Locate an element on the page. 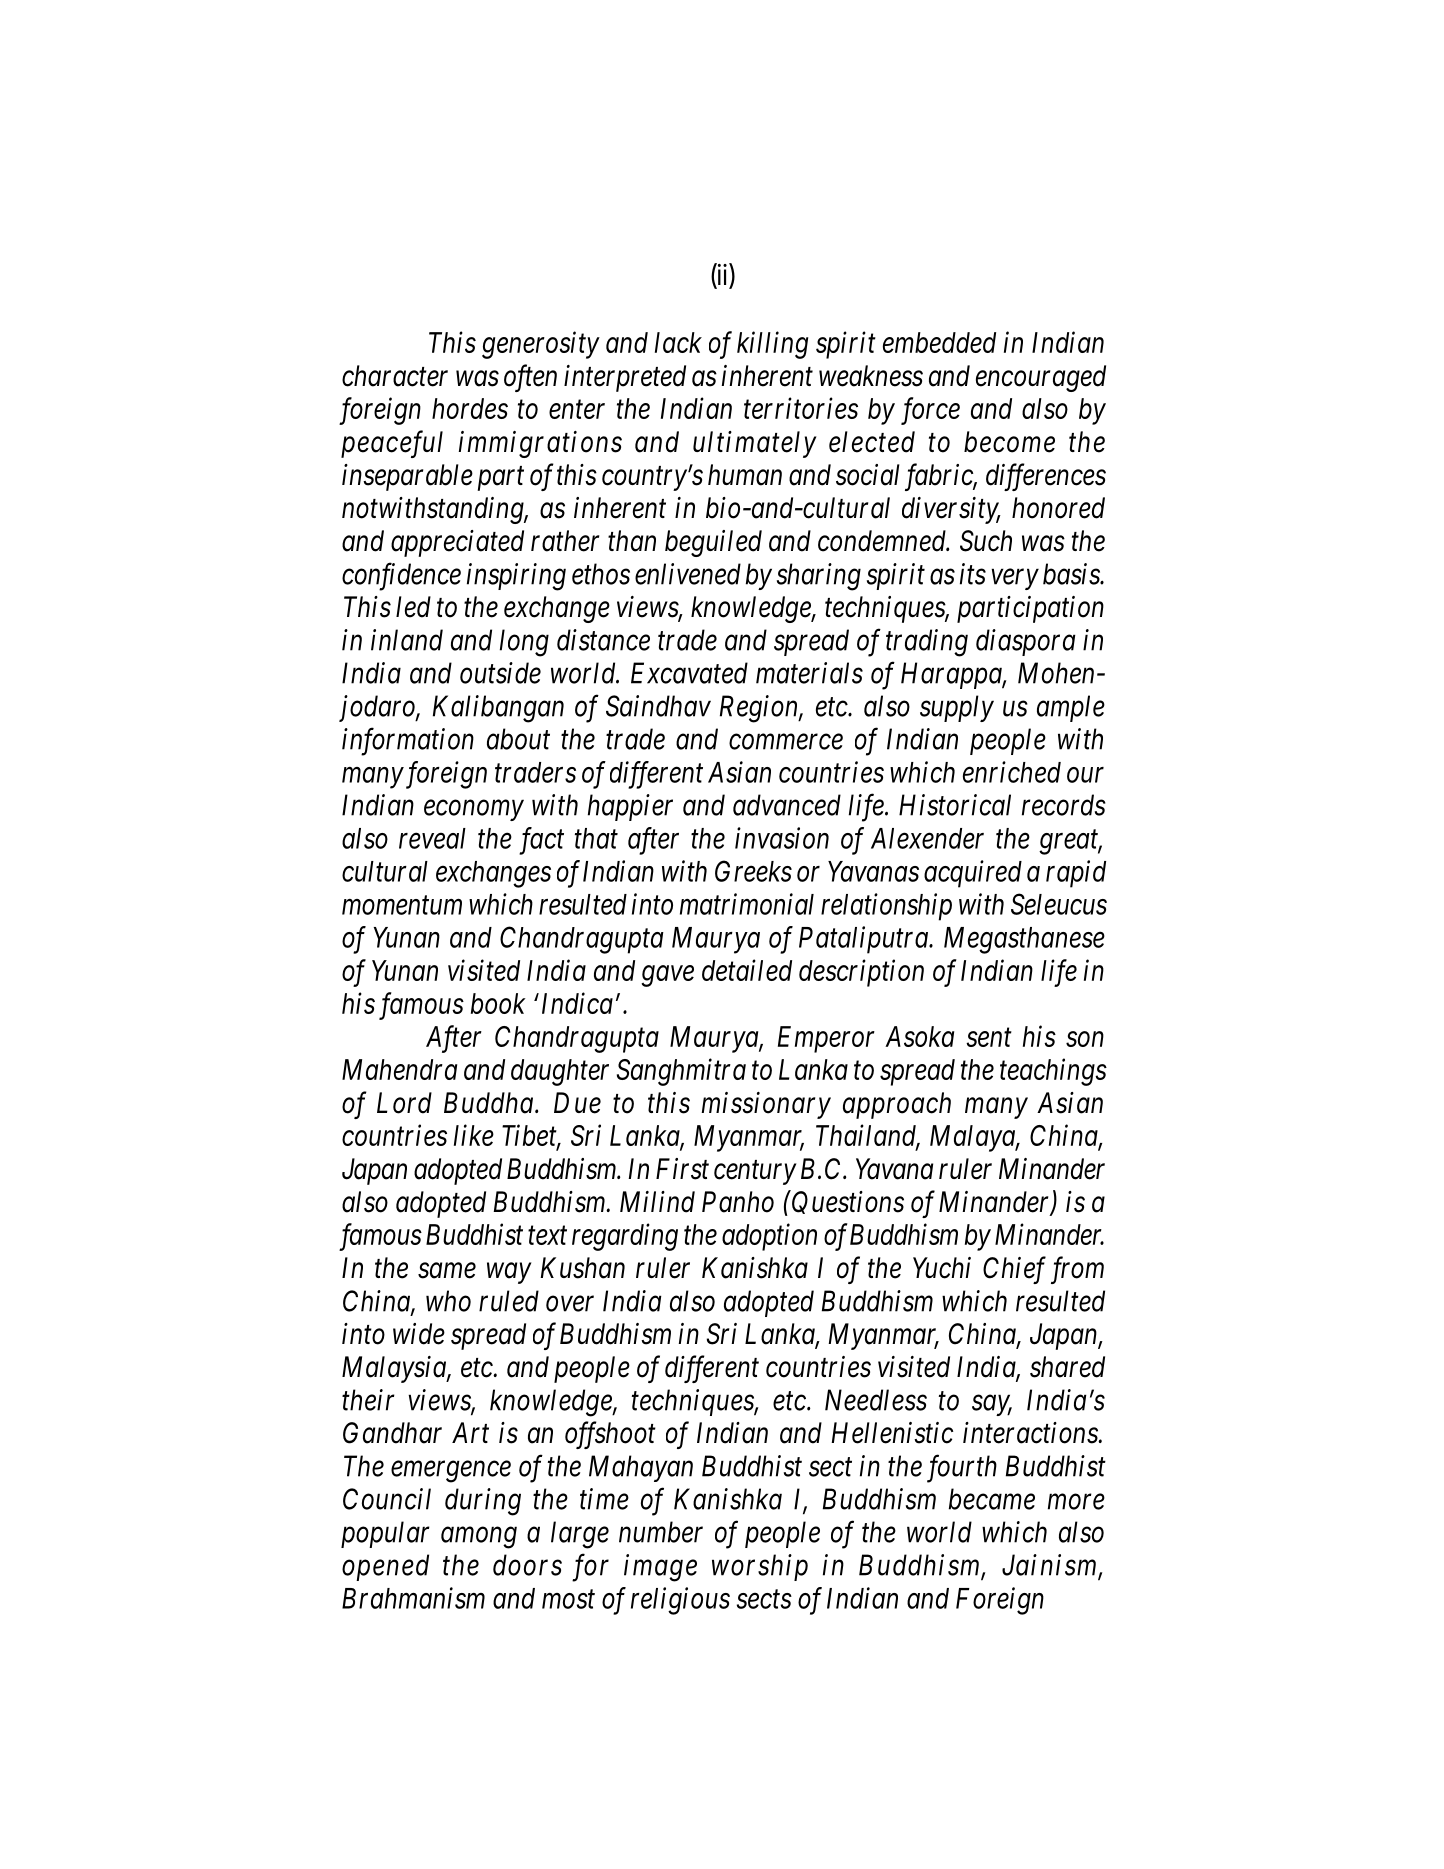 The width and height of the page is (1444, 1869). adoption is located at coordinates (769, 1237).
